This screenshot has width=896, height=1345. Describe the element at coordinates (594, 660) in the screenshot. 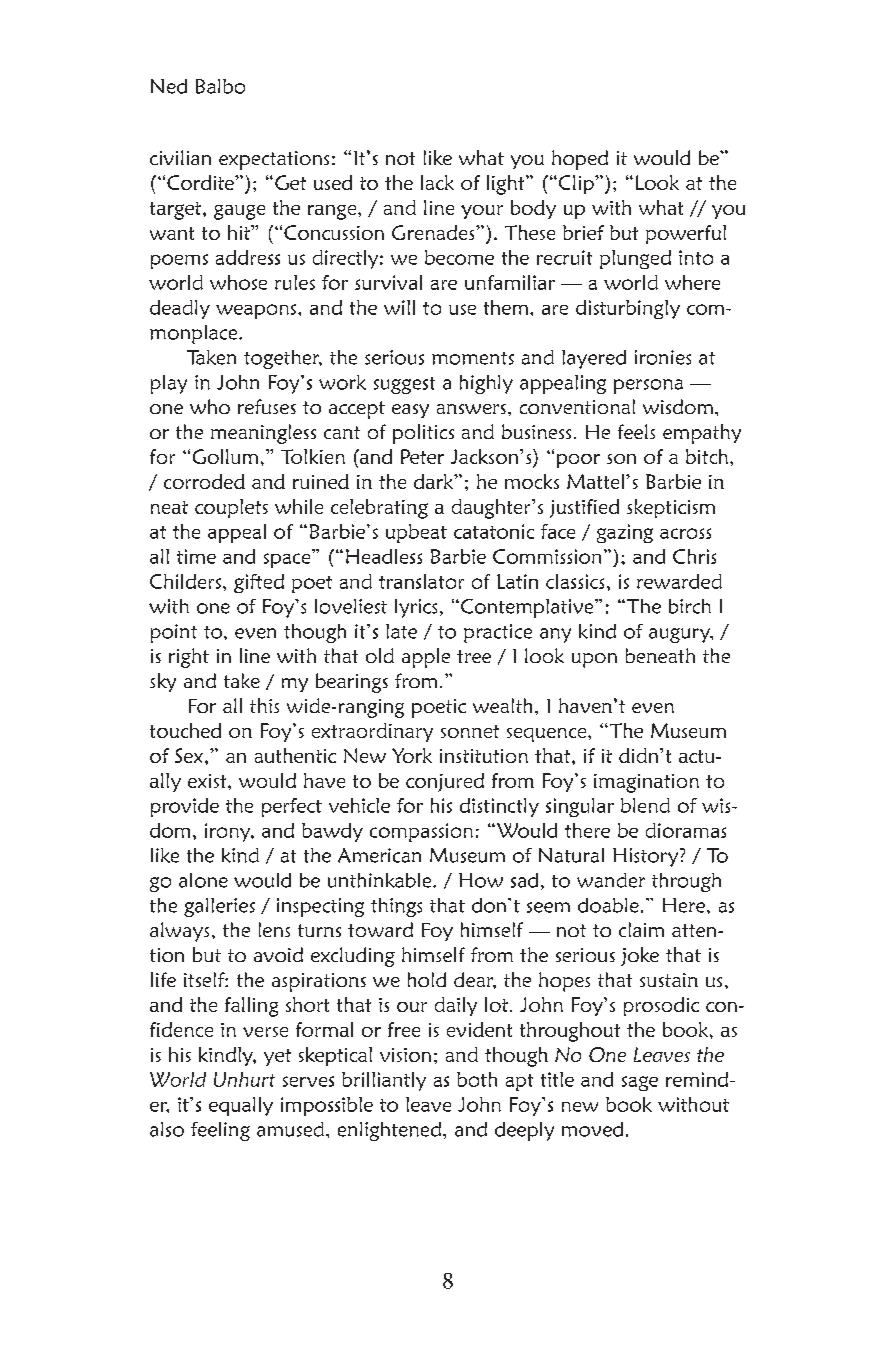

I see `upon` at that location.
